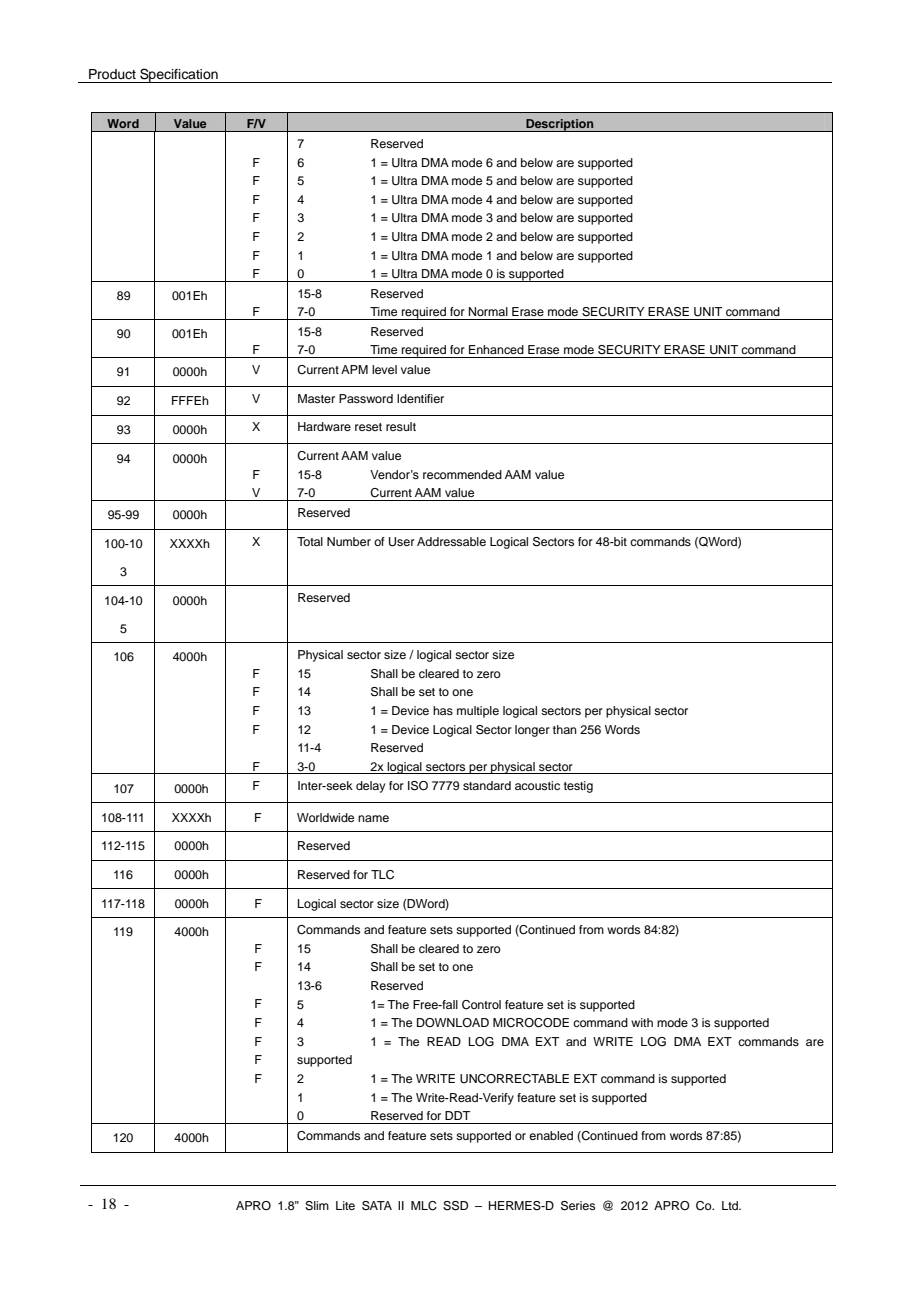 Image resolution: width=924 pixels, height=1308 pixels. What do you see at coordinates (731, 1205) in the screenshot?
I see `Ltd` at bounding box center [731, 1205].
